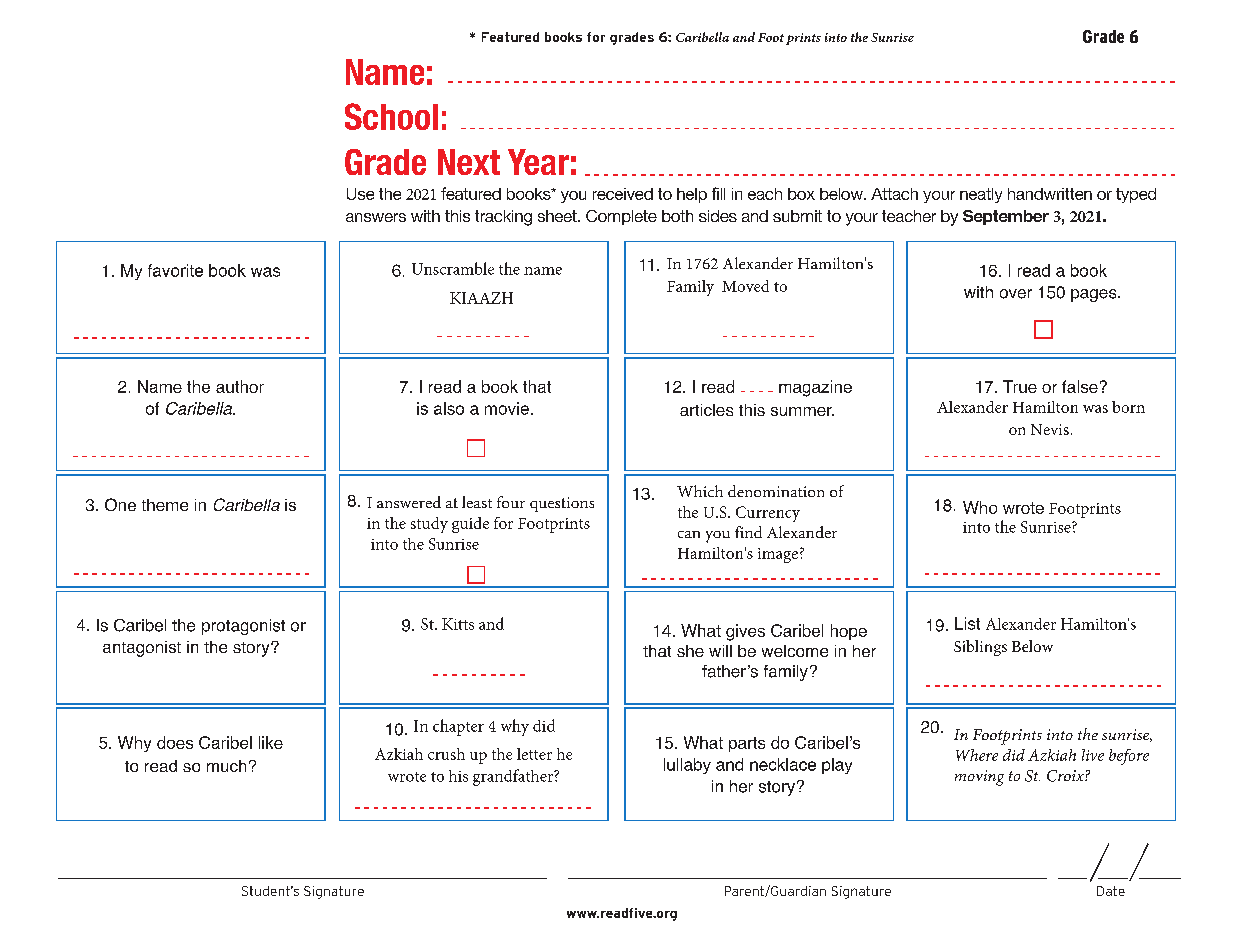 This screenshot has height=952, width=1233. I want to click on over, so click(1016, 294).
